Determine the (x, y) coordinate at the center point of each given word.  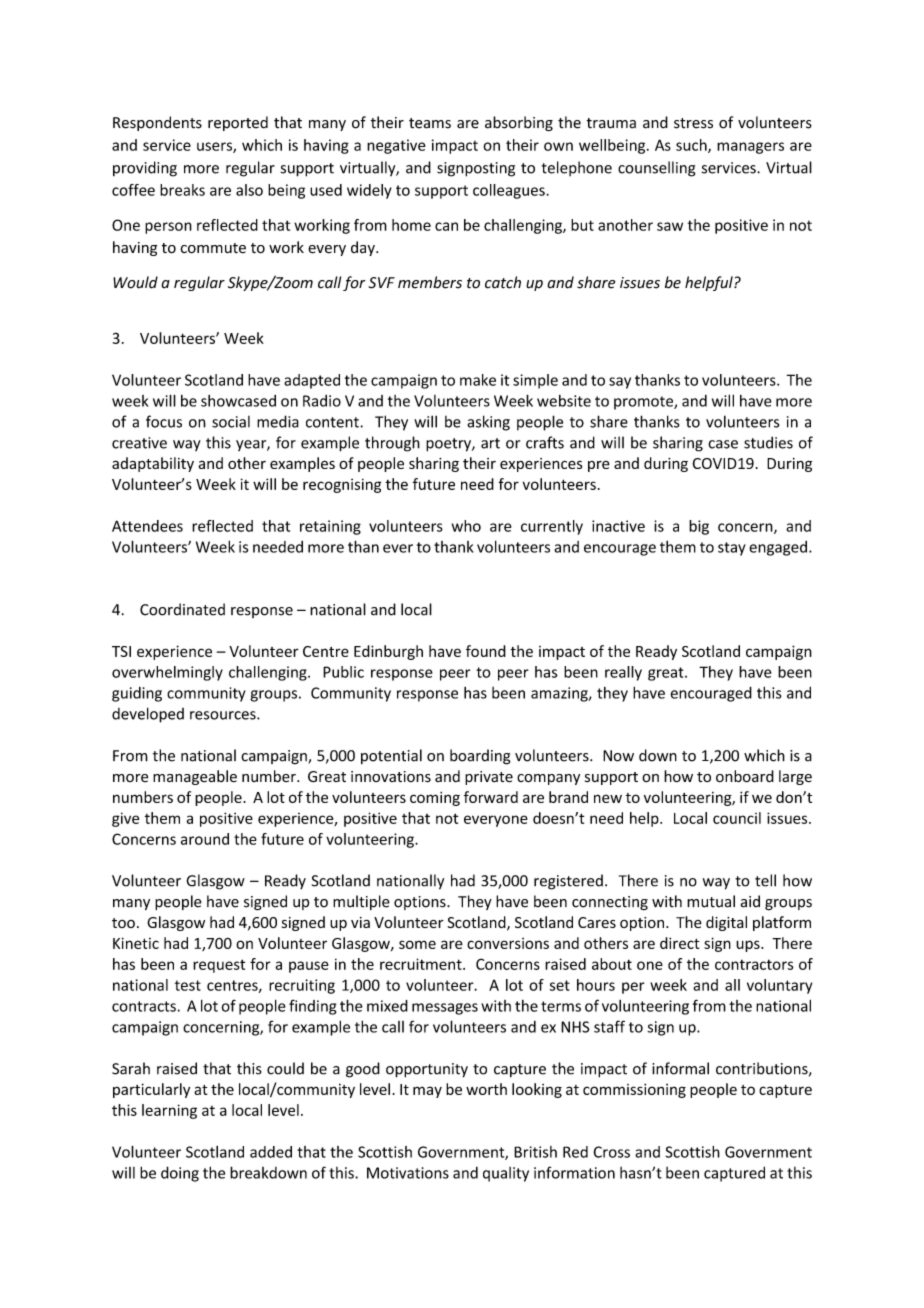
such (692, 146)
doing (180, 1174)
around (205, 839)
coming (435, 799)
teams (430, 123)
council (737, 818)
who (466, 526)
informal (680, 1068)
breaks (182, 190)
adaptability (153, 464)
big (699, 527)
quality (506, 1174)
